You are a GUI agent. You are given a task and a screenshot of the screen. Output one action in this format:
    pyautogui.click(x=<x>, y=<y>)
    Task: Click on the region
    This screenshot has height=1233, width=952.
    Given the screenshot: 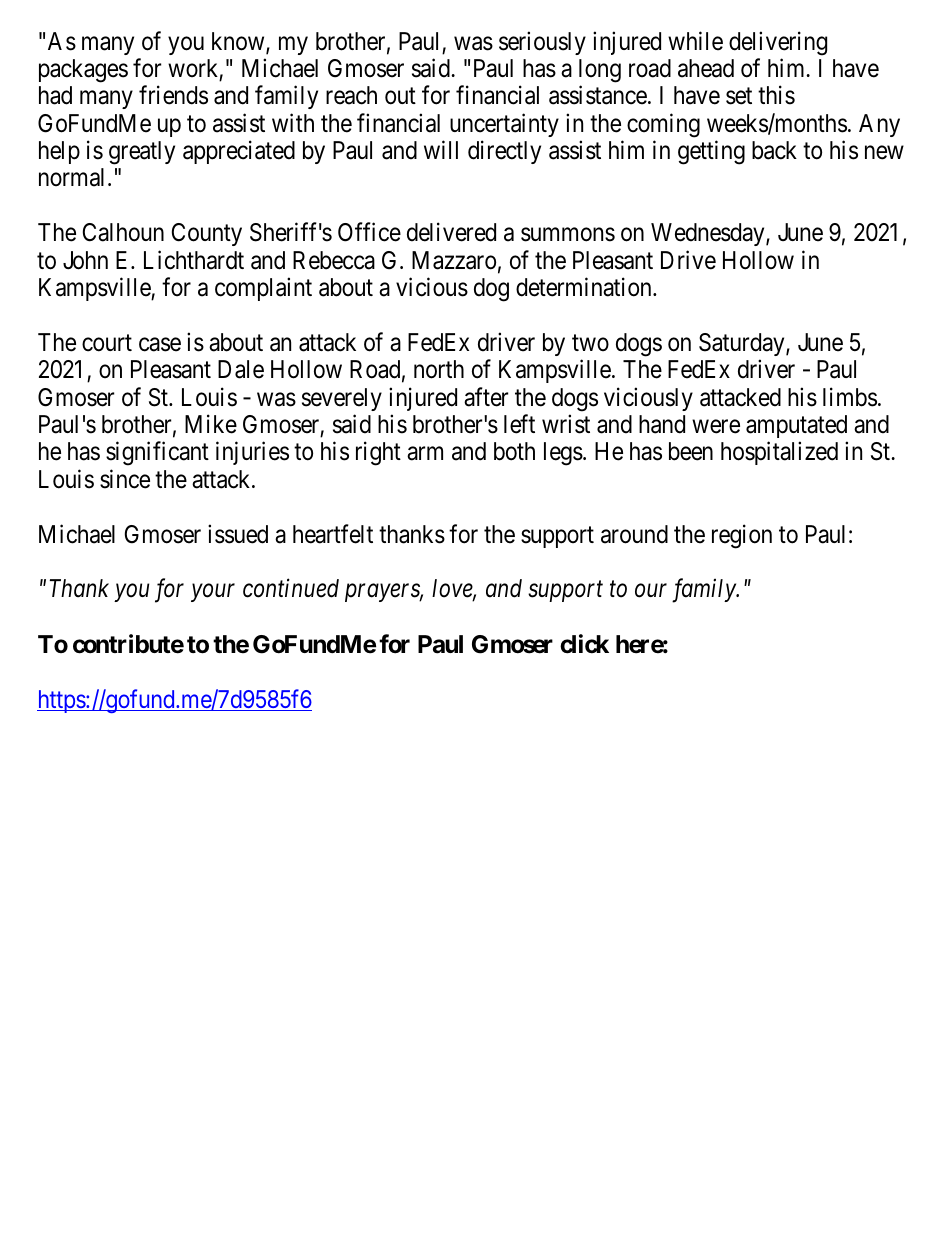 What is the action you would take?
    pyautogui.click(x=742, y=536)
